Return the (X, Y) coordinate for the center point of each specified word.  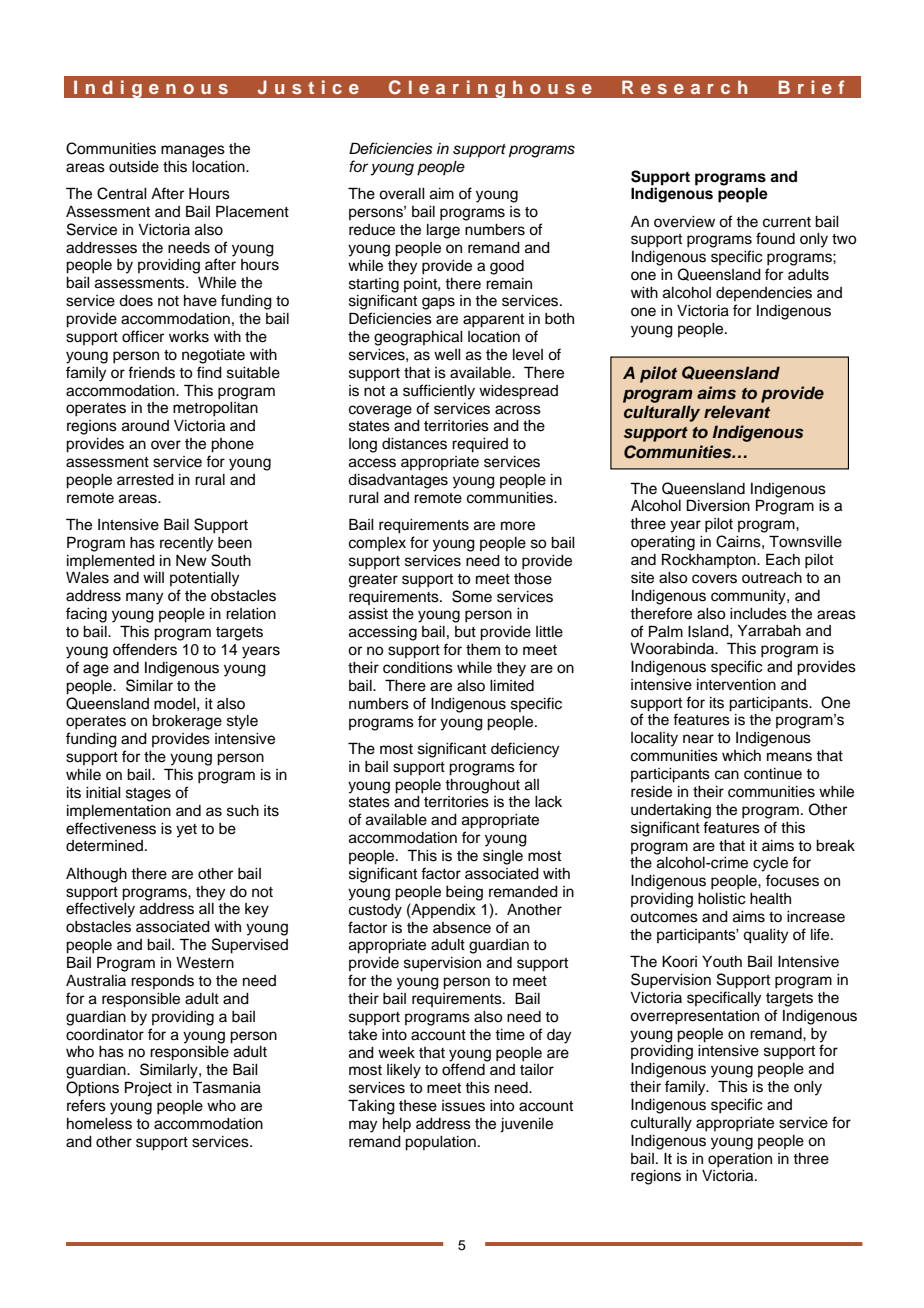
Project (148, 1089)
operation (740, 1160)
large (443, 231)
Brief (811, 87)
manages (193, 151)
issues (463, 1106)
